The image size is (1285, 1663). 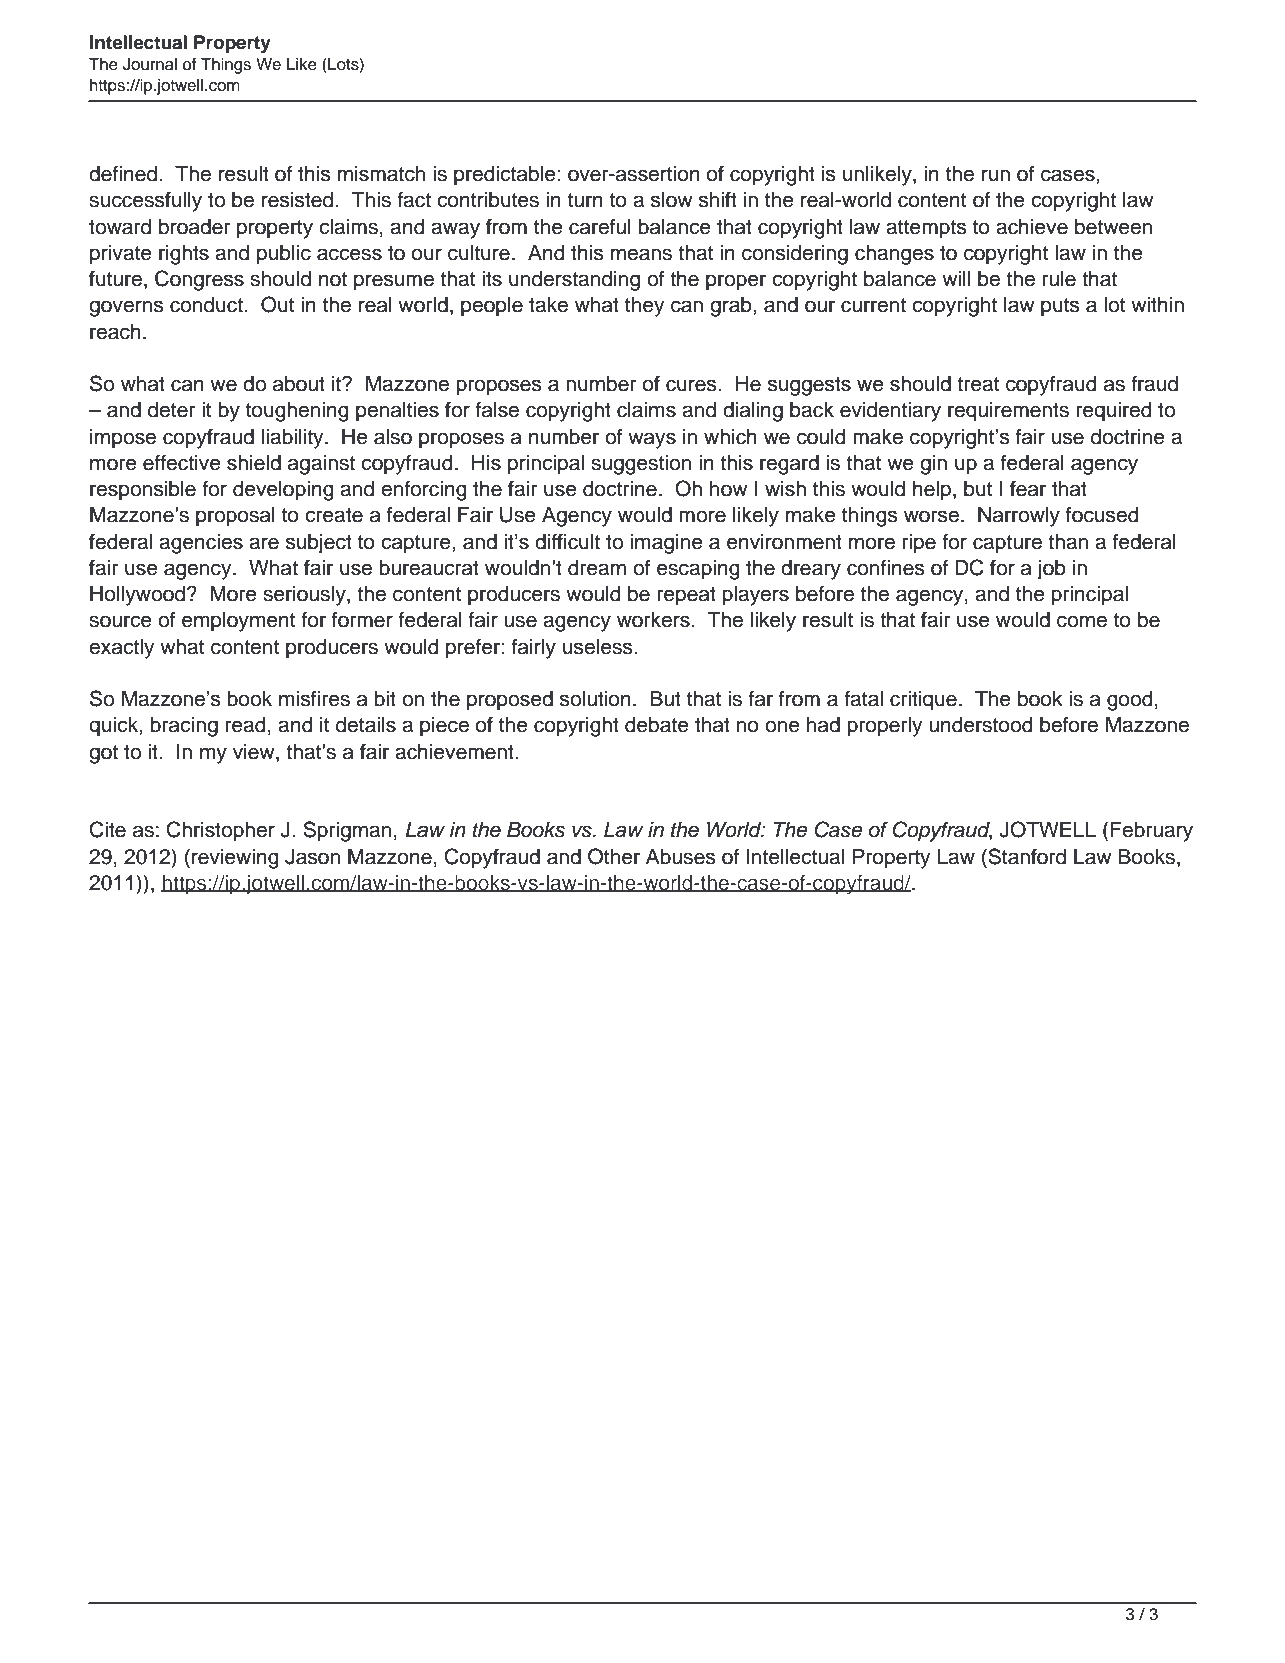 What do you see at coordinates (614, 856) in the screenshot?
I see `Other` at bounding box center [614, 856].
